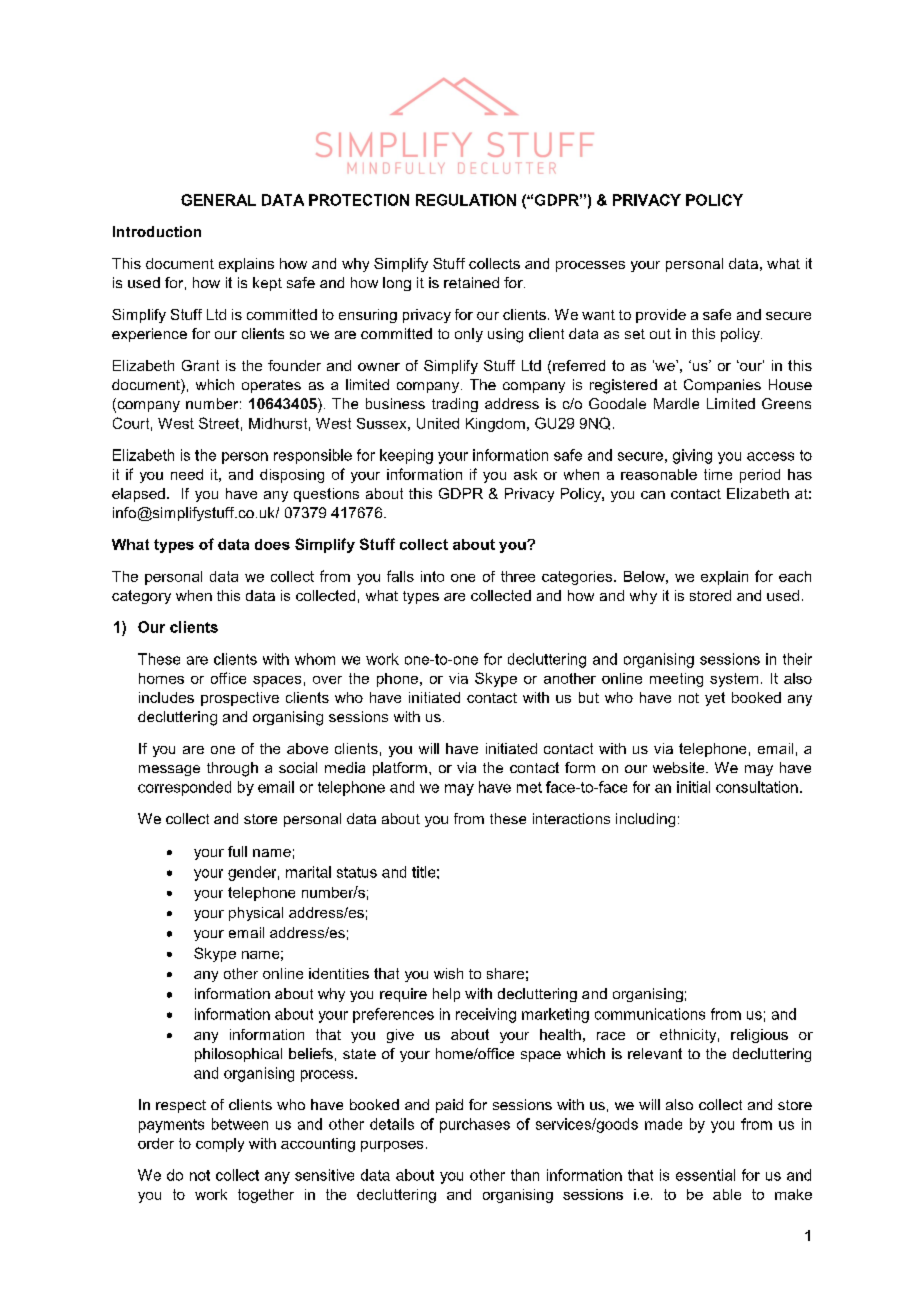 The image size is (924, 1308). I want to click on does, so click(272, 544).
